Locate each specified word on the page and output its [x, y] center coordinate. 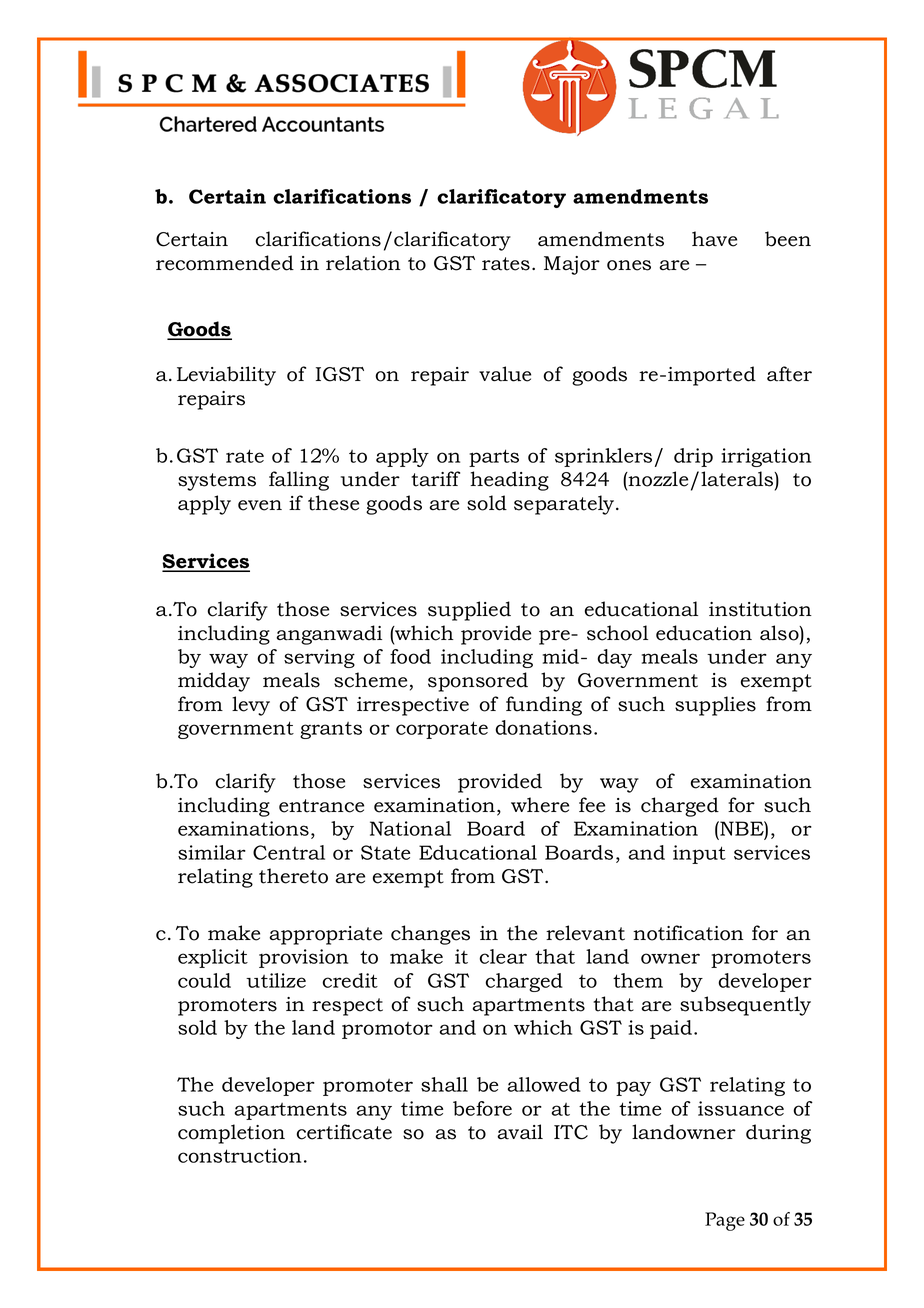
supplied [469, 611]
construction [239, 1155]
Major [572, 265]
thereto [293, 876]
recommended [225, 263]
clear [503, 956]
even [260, 505]
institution [760, 609]
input [699, 854]
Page [725, 1221]
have [714, 239]
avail [520, 1132]
